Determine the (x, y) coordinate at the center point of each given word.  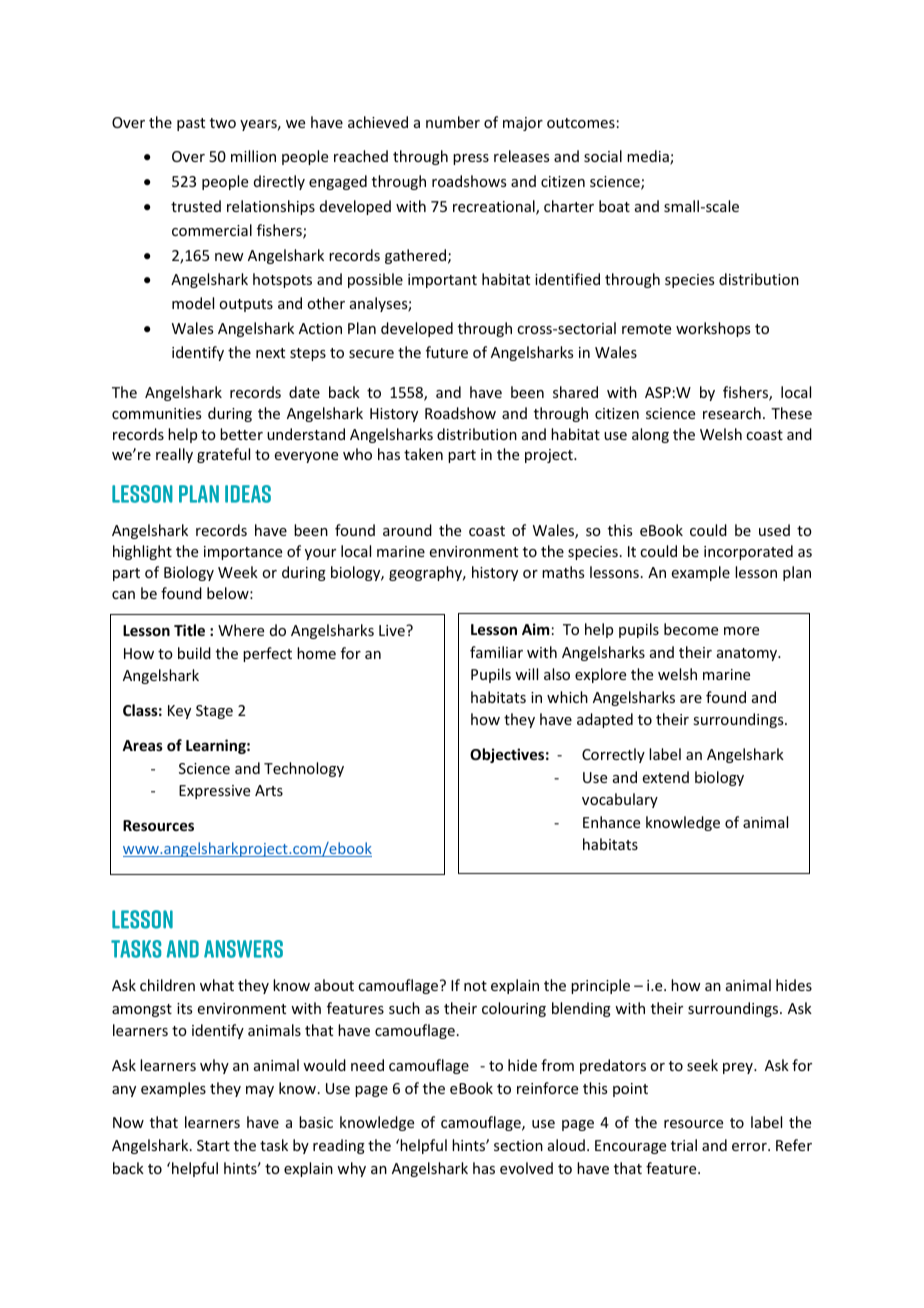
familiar (496, 652)
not (475, 986)
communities (156, 413)
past (191, 124)
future (447, 352)
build (194, 653)
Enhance (611, 822)
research (732, 413)
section (518, 1145)
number (453, 122)
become (691, 629)
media (649, 157)
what (217, 985)
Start (213, 1145)
